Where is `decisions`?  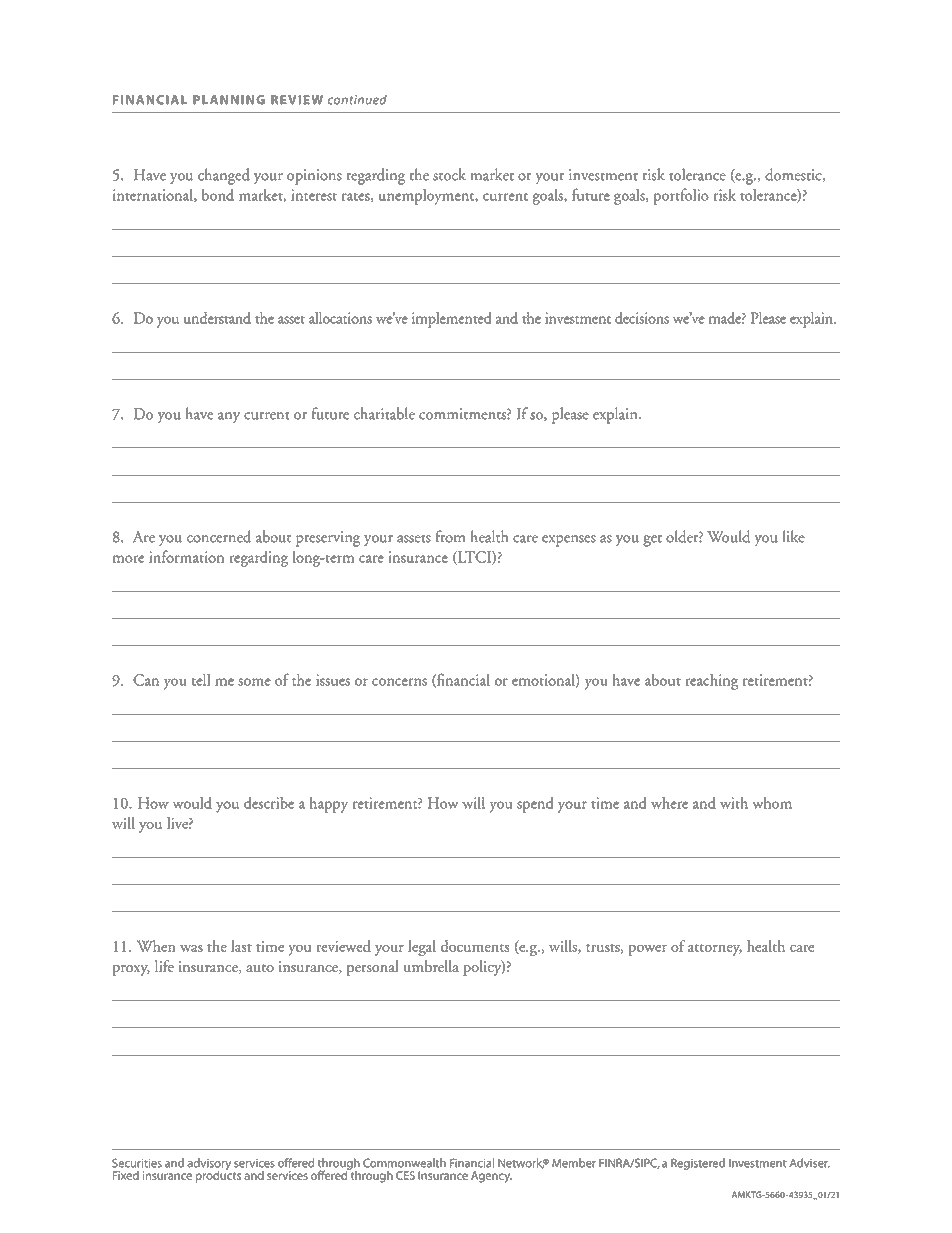
decisions is located at coordinates (642, 318).
